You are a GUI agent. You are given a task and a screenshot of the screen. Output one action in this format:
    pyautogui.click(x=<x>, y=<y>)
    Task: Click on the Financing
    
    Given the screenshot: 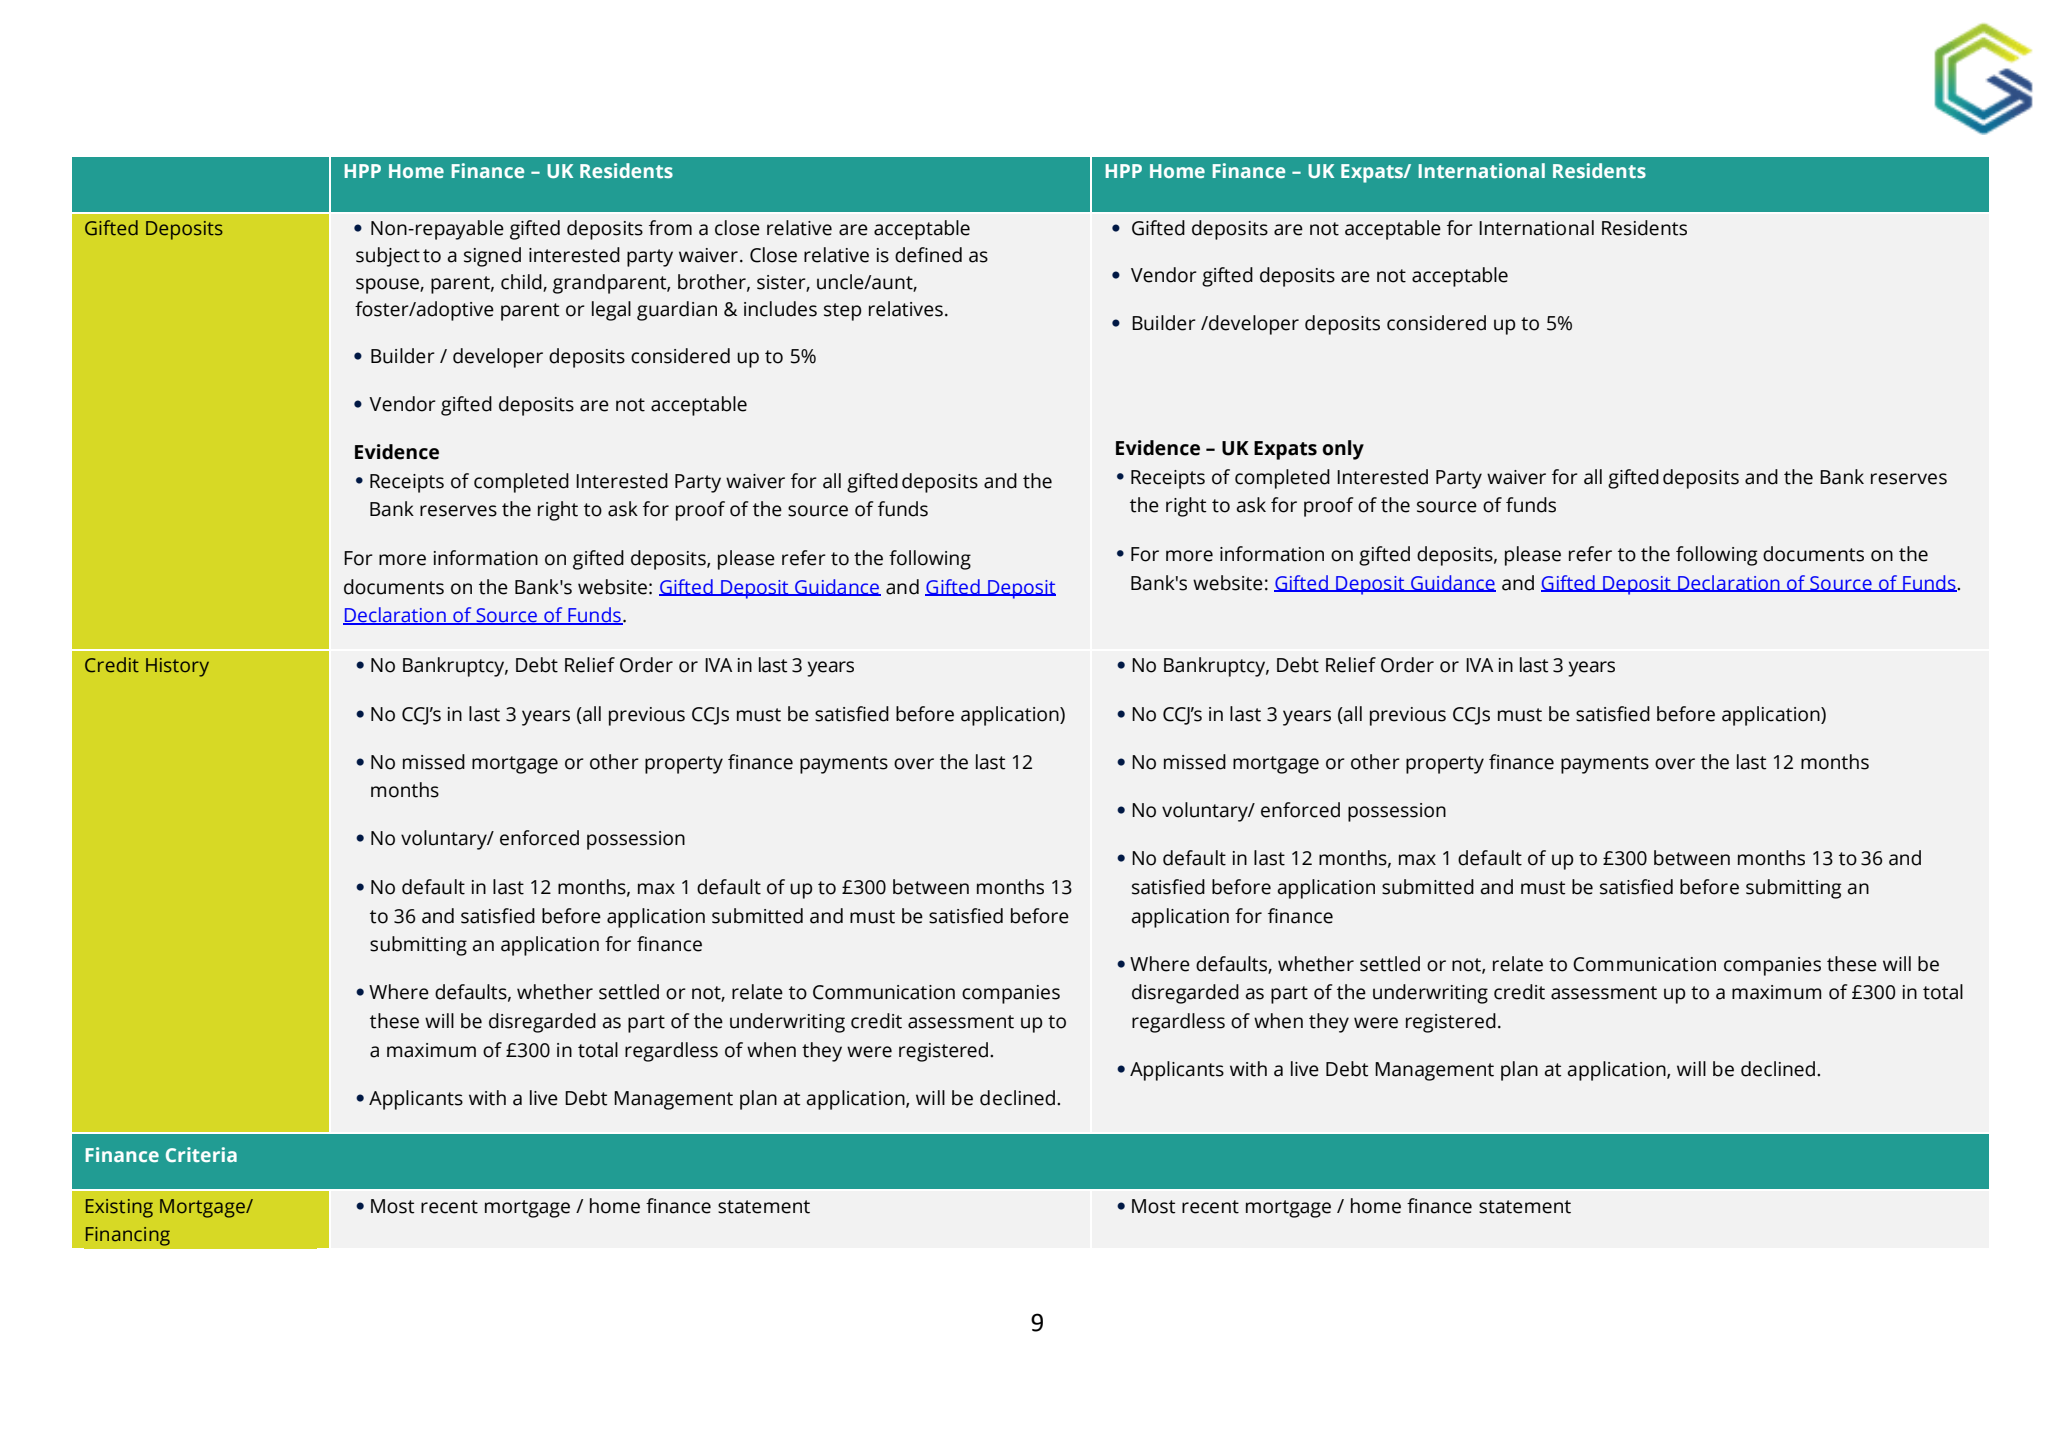 What is the action you would take?
    pyautogui.click(x=128, y=1236)
